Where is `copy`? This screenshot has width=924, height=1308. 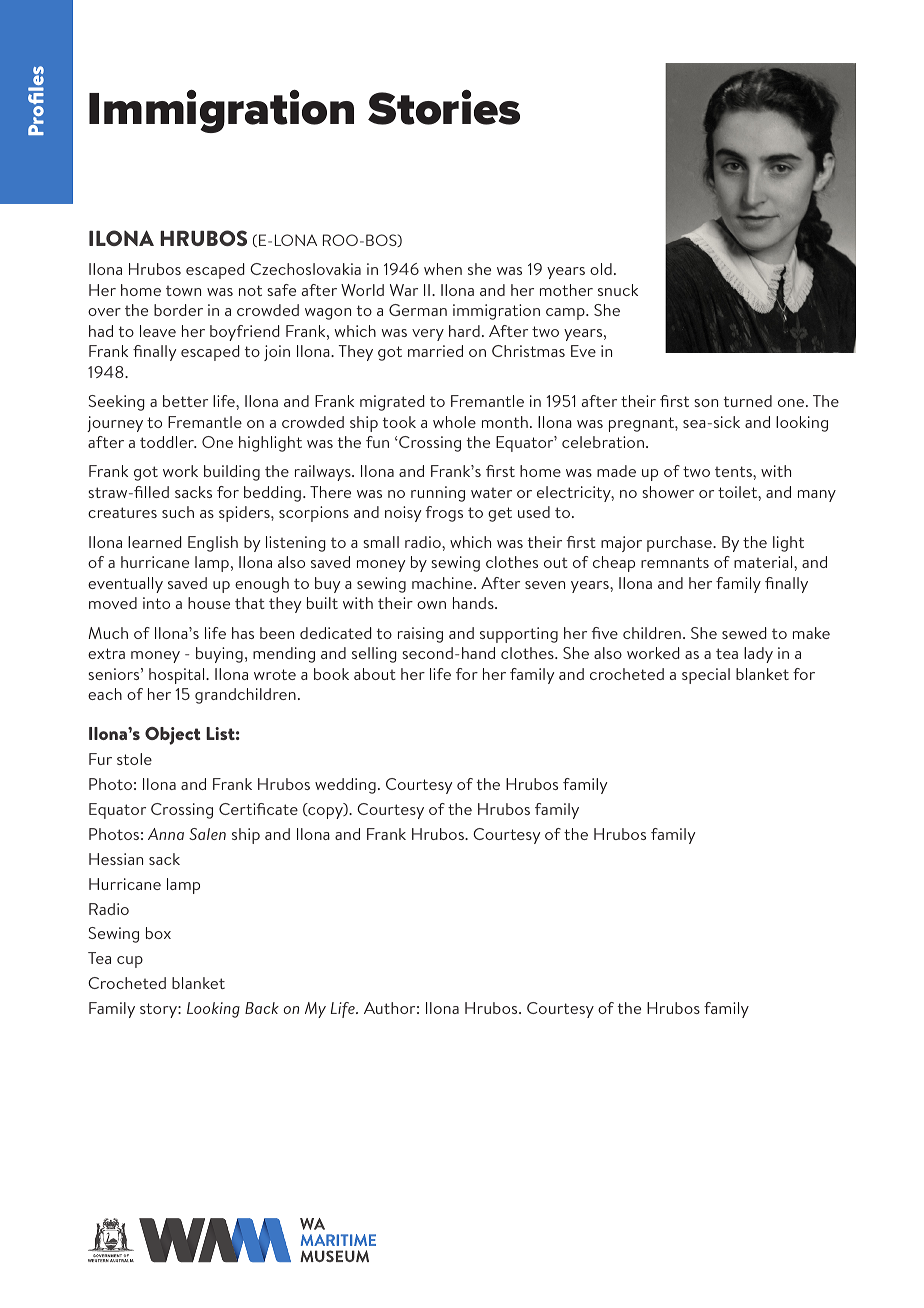 copy is located at coordinates (325, 813).
